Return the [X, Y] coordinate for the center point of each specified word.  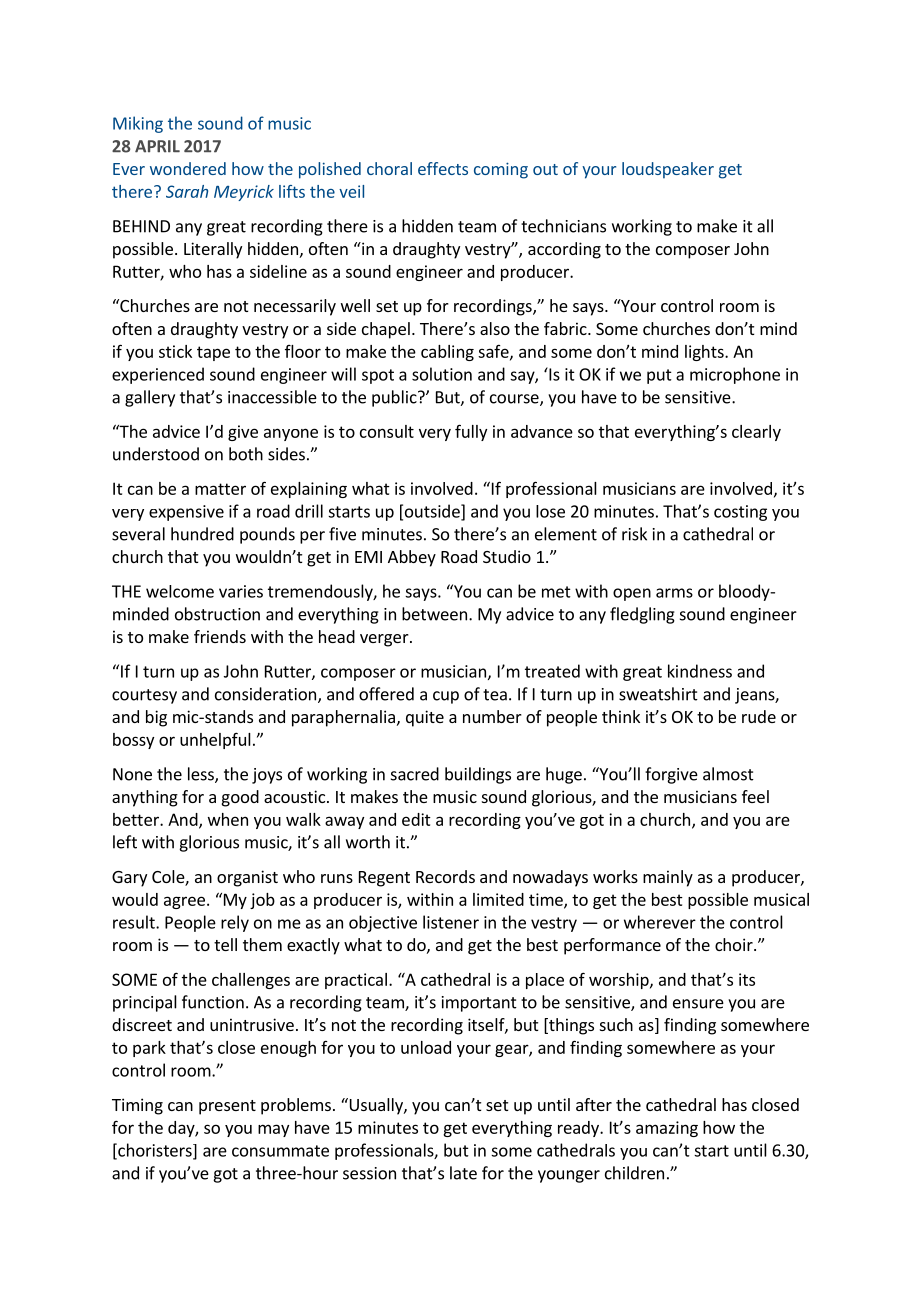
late [463, 1173]
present [227, 1107]
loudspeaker [668, 170]
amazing [667, 1129]
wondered [188, 168]
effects [443, 168]
